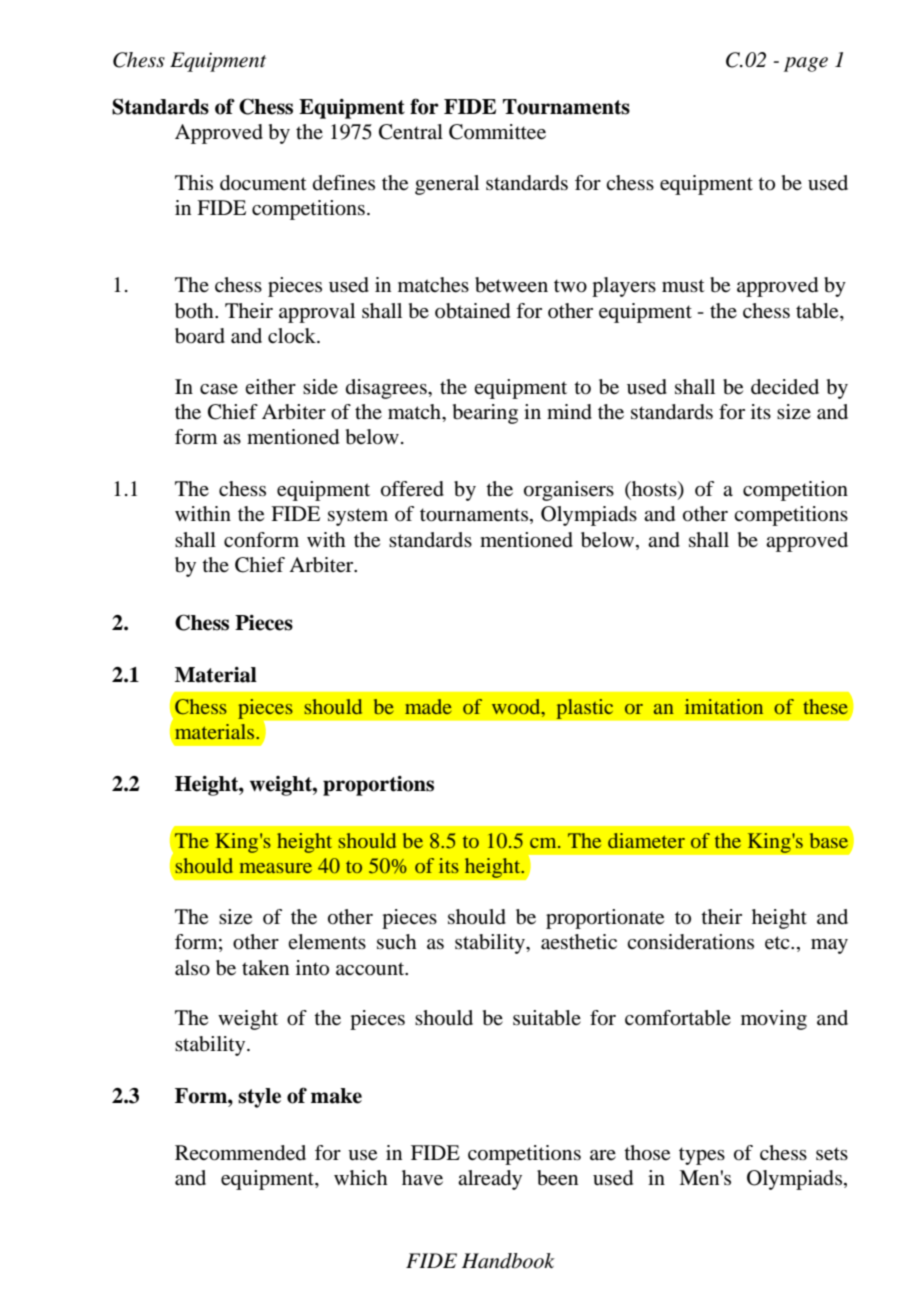  What do you see at coordinates (497, 132) in the screenshot?
I see `Committee` at bounding box center [497, 132].
